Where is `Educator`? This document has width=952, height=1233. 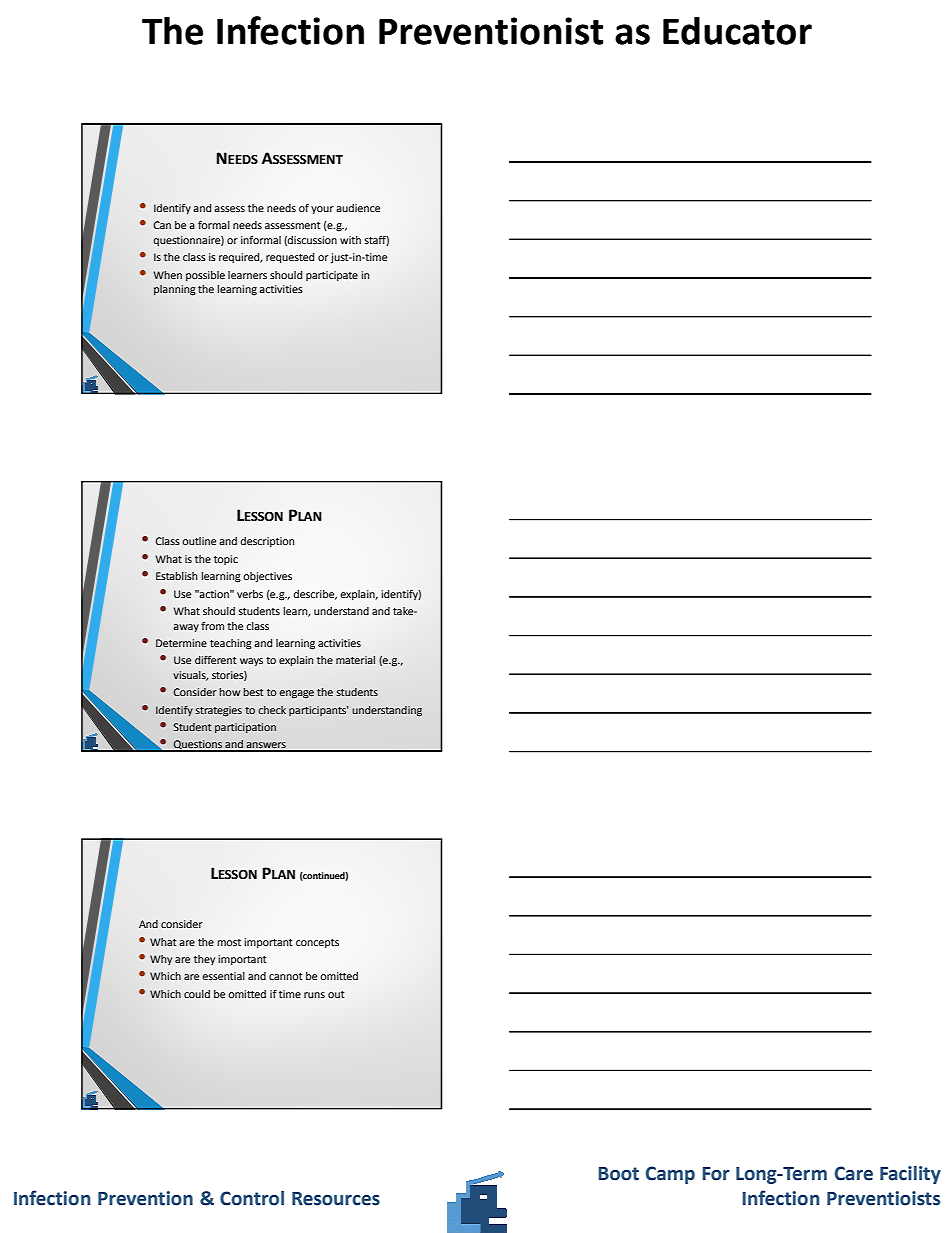 Educator is located at coordinates (737, 31).
